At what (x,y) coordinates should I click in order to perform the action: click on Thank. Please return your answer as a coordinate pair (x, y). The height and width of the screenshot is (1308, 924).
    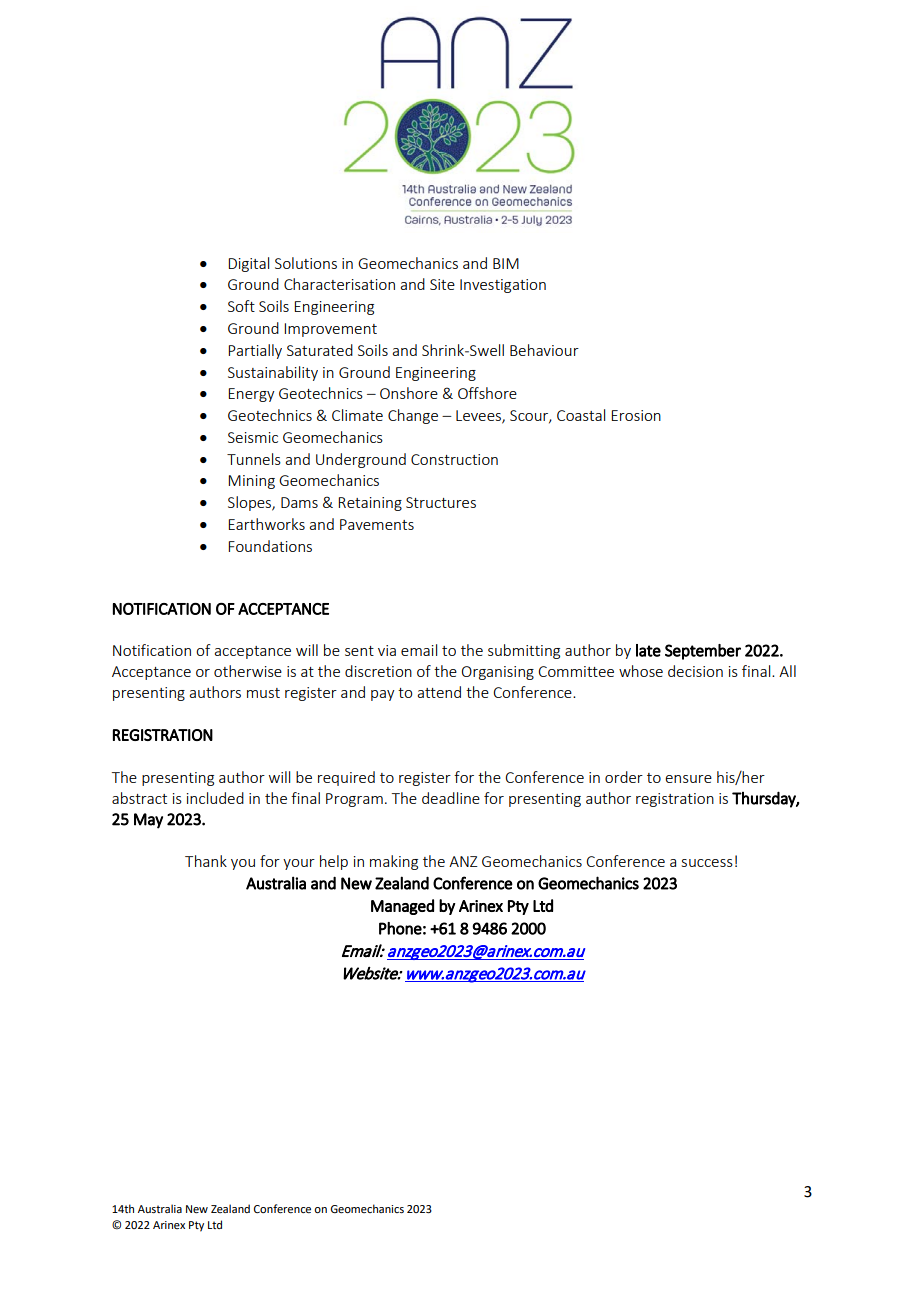
    Looking at the image, I should click on (206, 861).
